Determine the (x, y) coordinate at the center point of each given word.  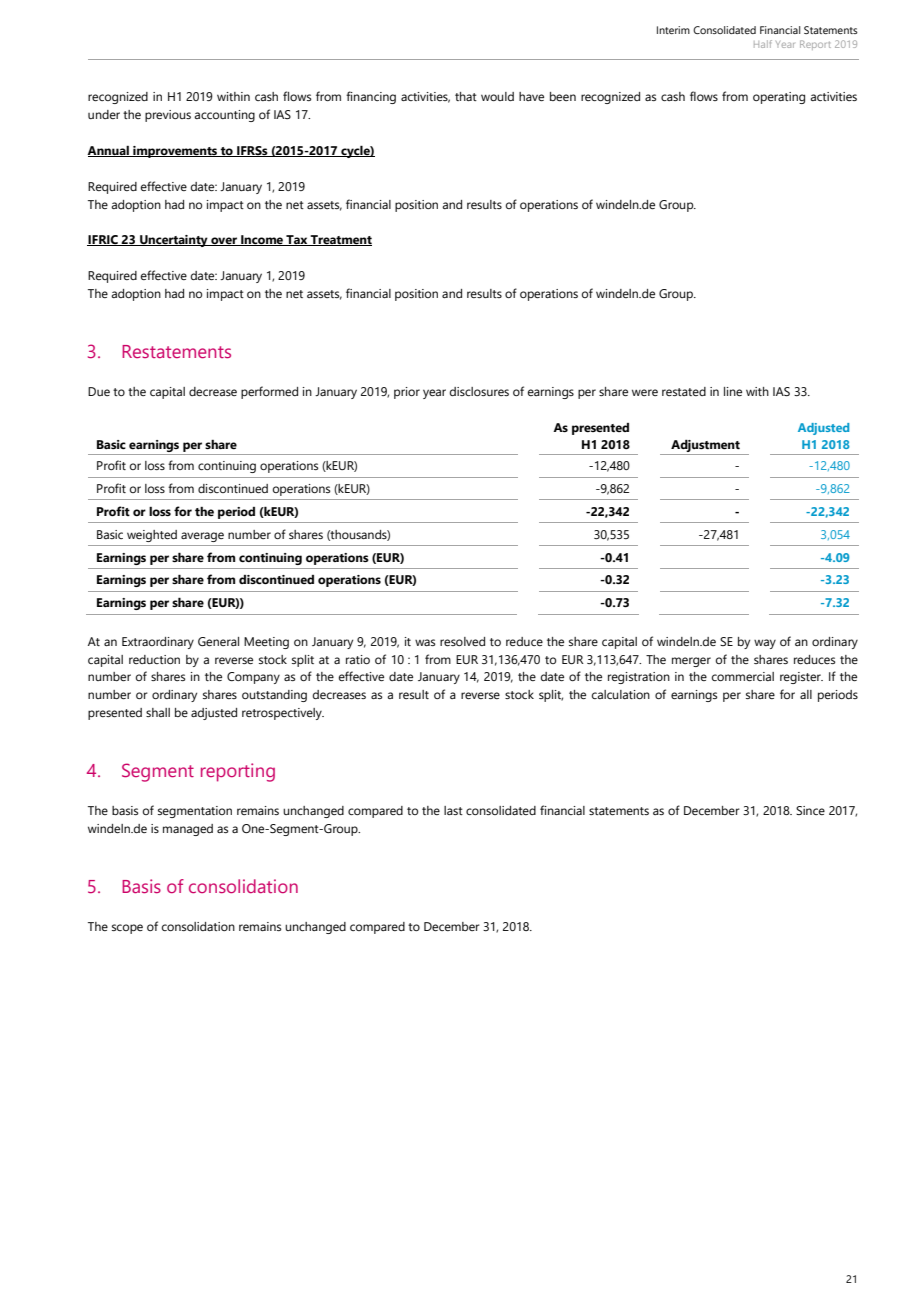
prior (407, 393)
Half (763, 44)
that (466, 96)
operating (779, 98)
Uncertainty (174, 241)
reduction (154, 659)
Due (99, 391)
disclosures (479, 391)
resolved (462, 641)
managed (188, 830)
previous (168, 116)
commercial (743, 676)
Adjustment (705, 447)
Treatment (340, 240)
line (733, 391)
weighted (152, 536)
